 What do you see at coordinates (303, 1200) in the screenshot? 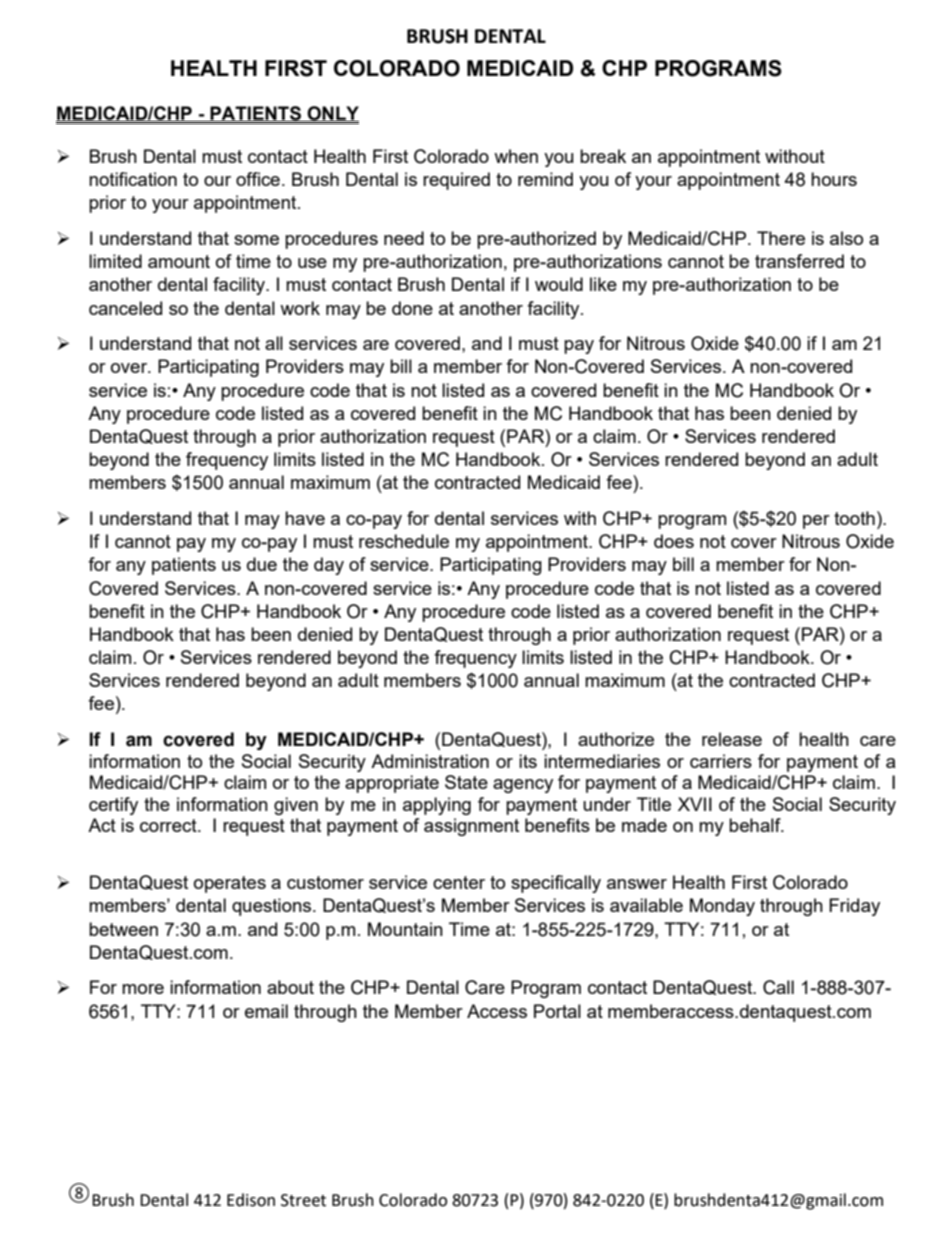
I see `Street` at bounding box center [303, 1200].
